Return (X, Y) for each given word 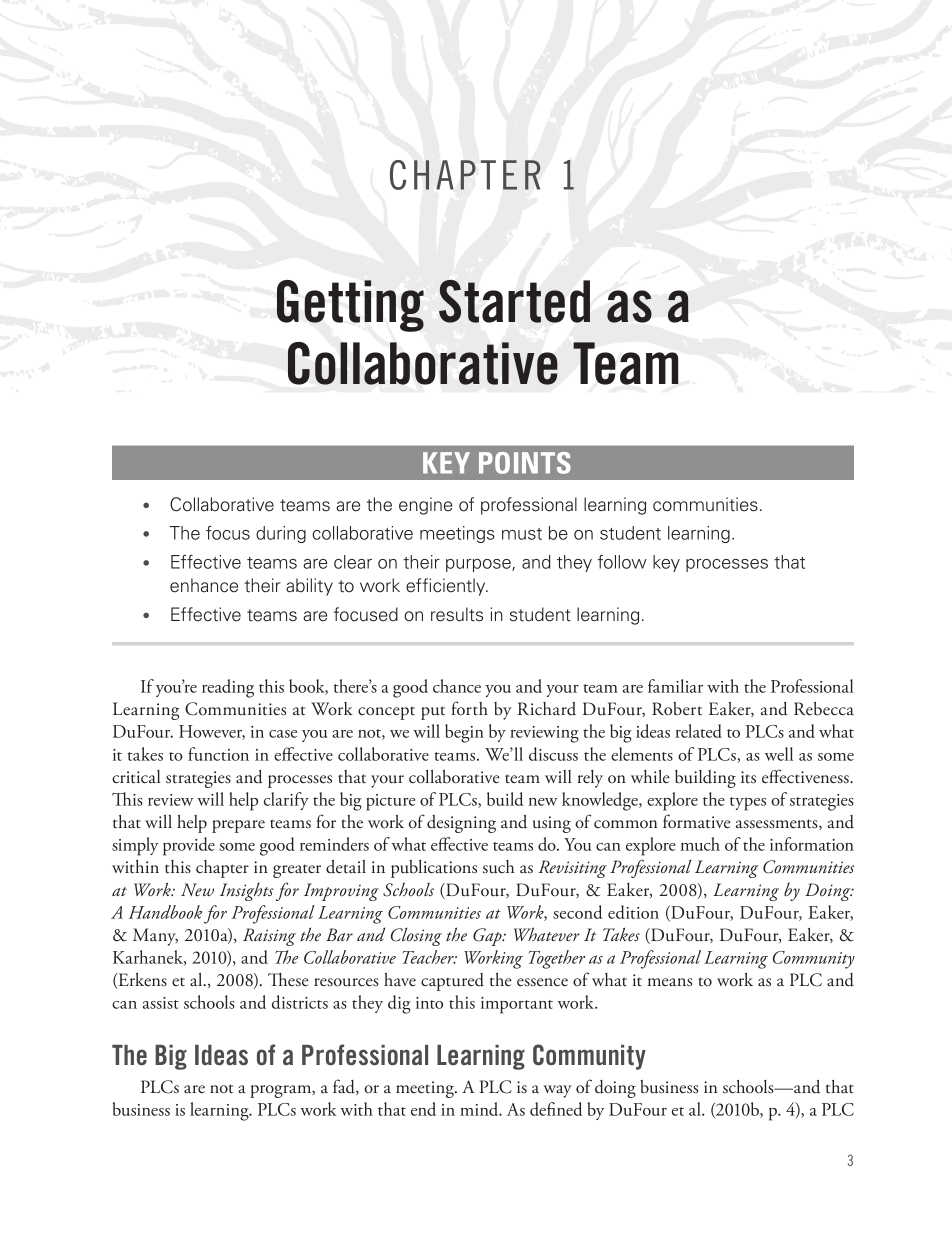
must (522, 534)
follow (622, 562)
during (281, 534)
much (700, 844)
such (499, 867)
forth (469, 708)
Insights (247, 892)
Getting (350, 306)
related (698, 731)
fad (345, 1087)
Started (514, 301)
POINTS (525, 463)
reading (228, 688)
